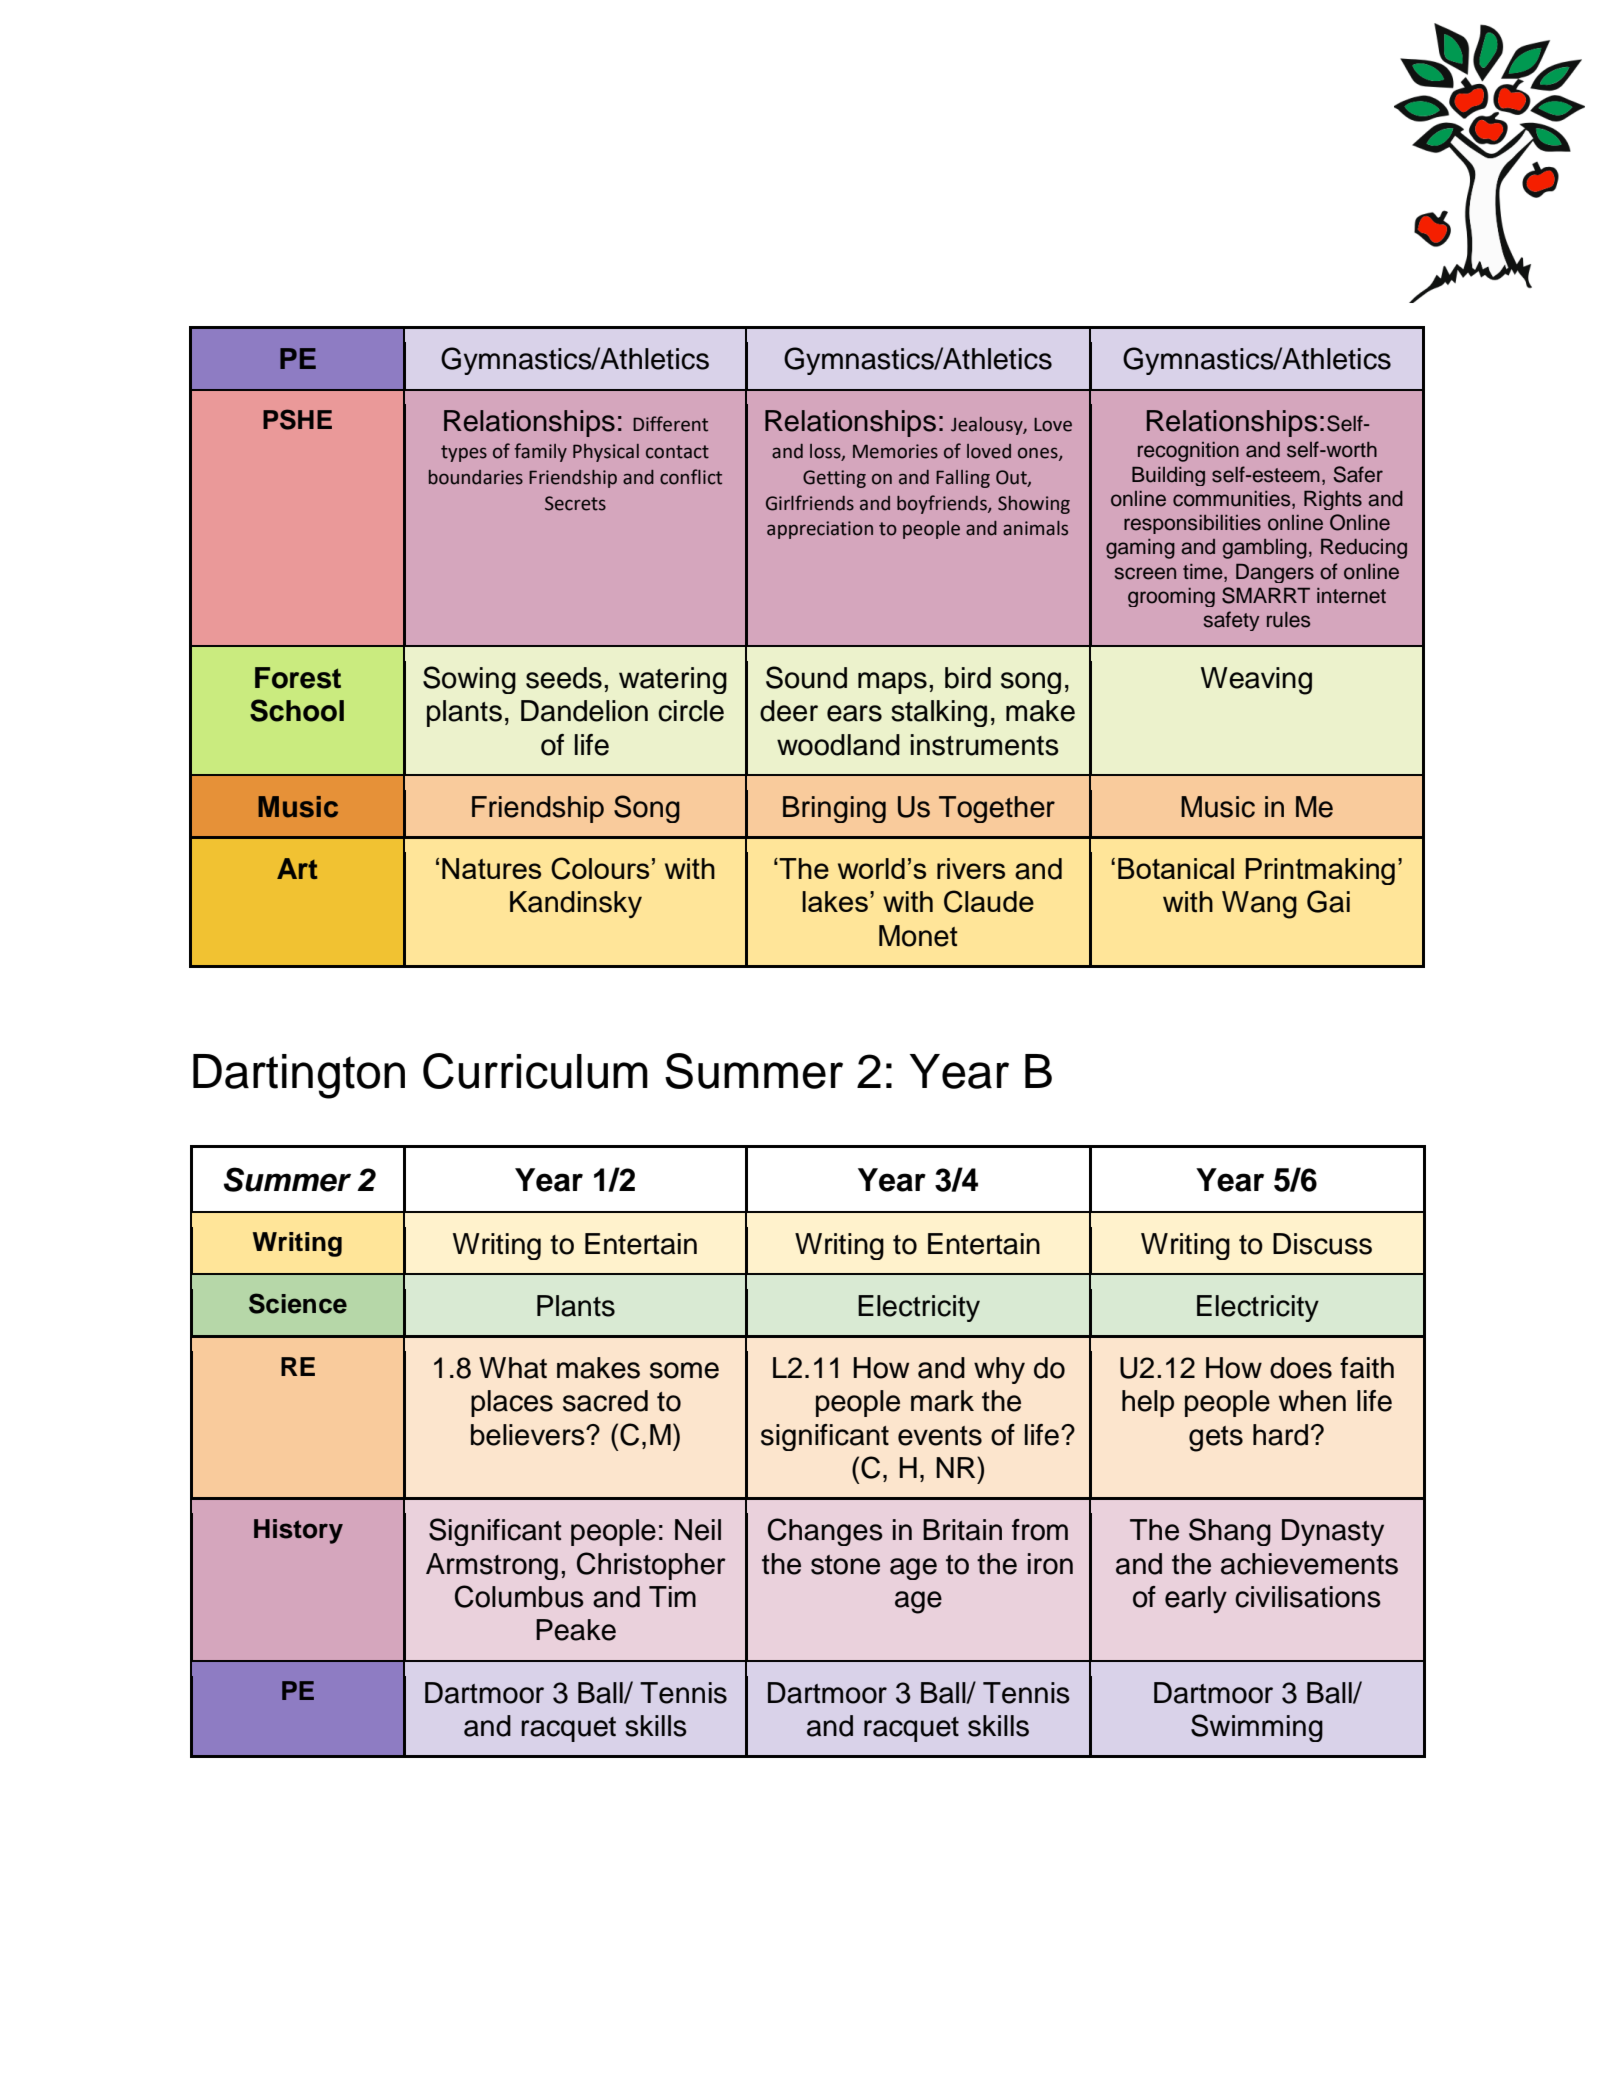  What do you see at coordinates (1233, 500) in the document?
I see `communities` at bounding box center [1233, 500].
